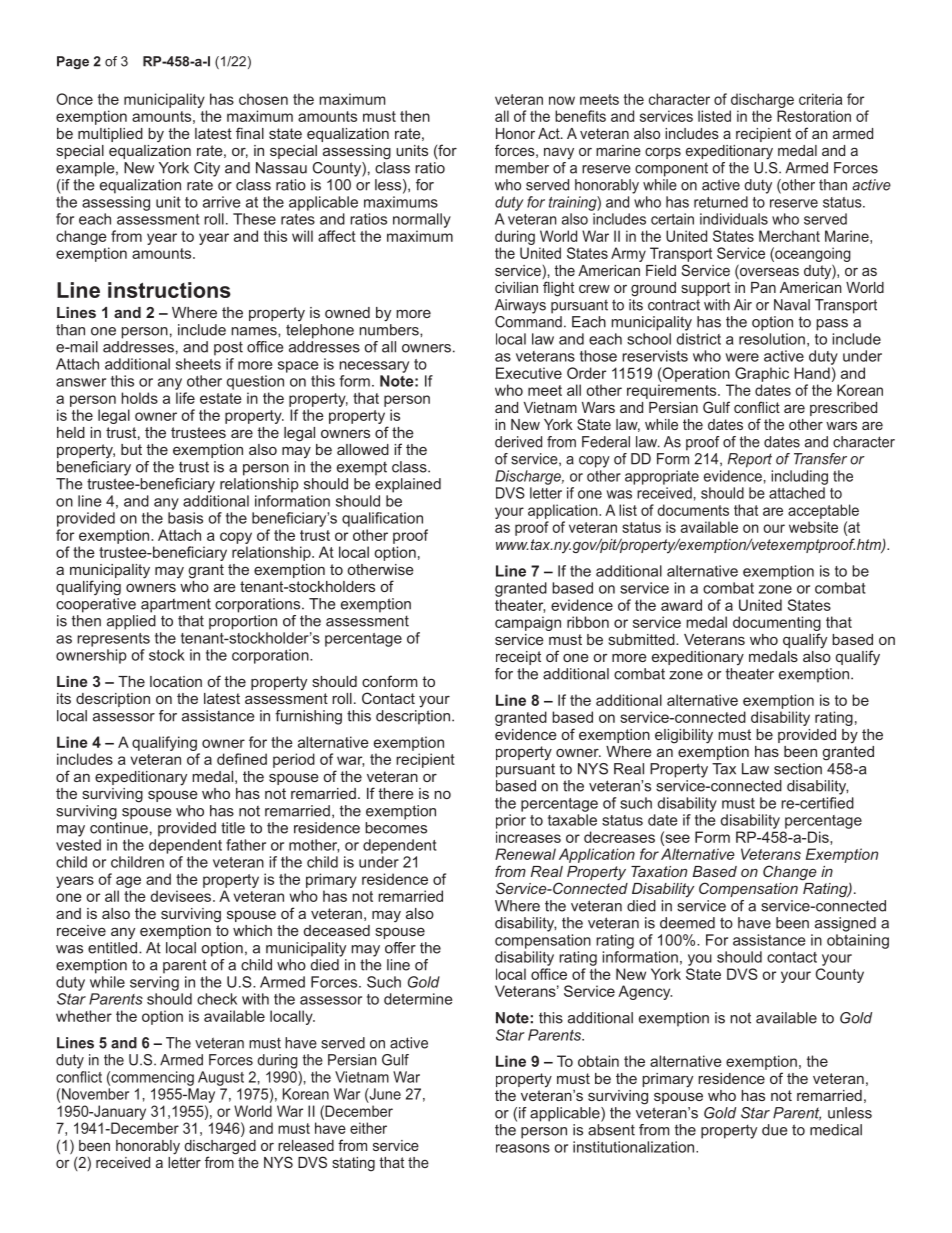 Image resolution: width=952 pixels, height=1233 pixels. Describe the element at coordinates (396, 793) in the screenshot. I see `there` at that location.
